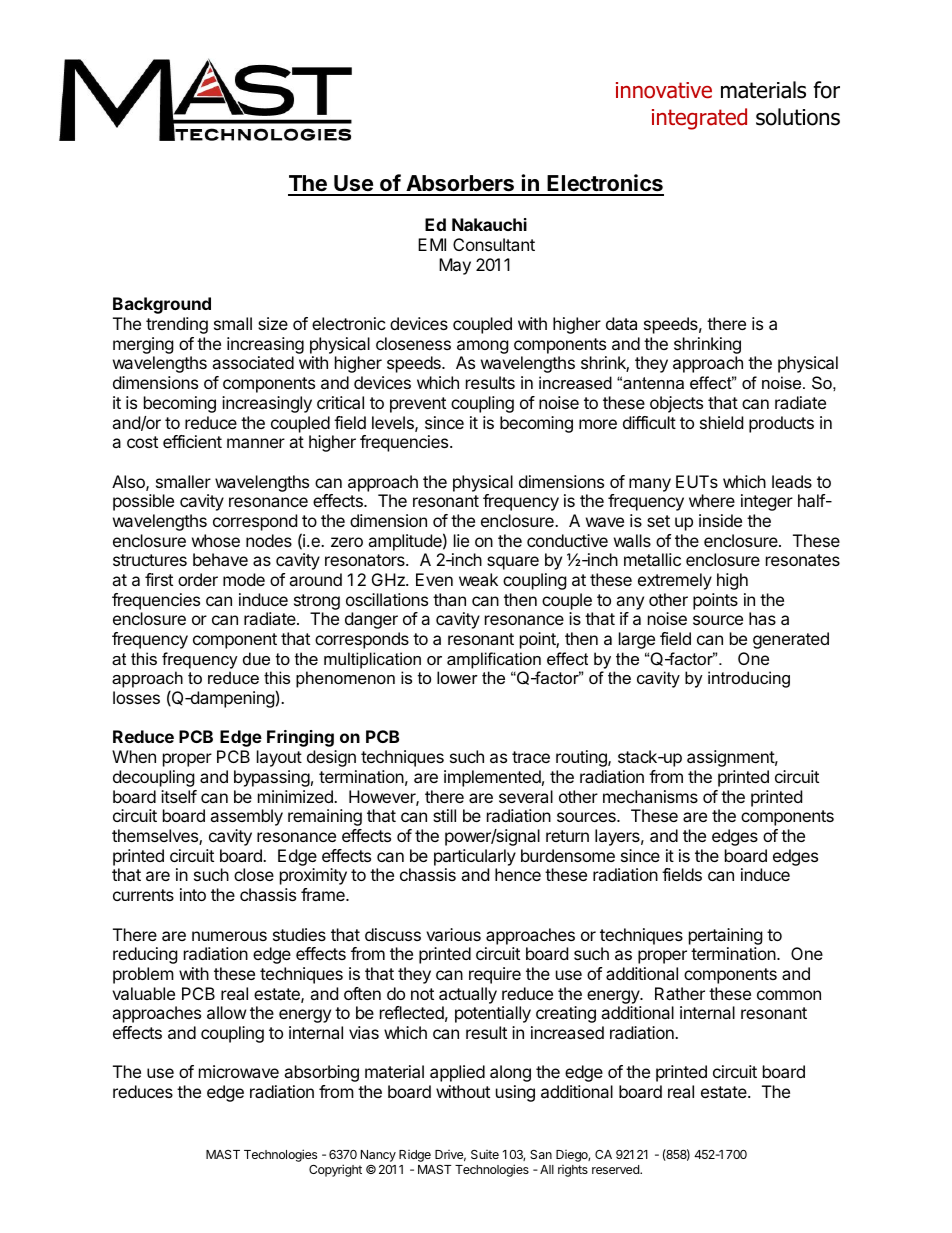 This page has height=1233, width=952. I want to click on Consultant, so click(494, 244).
